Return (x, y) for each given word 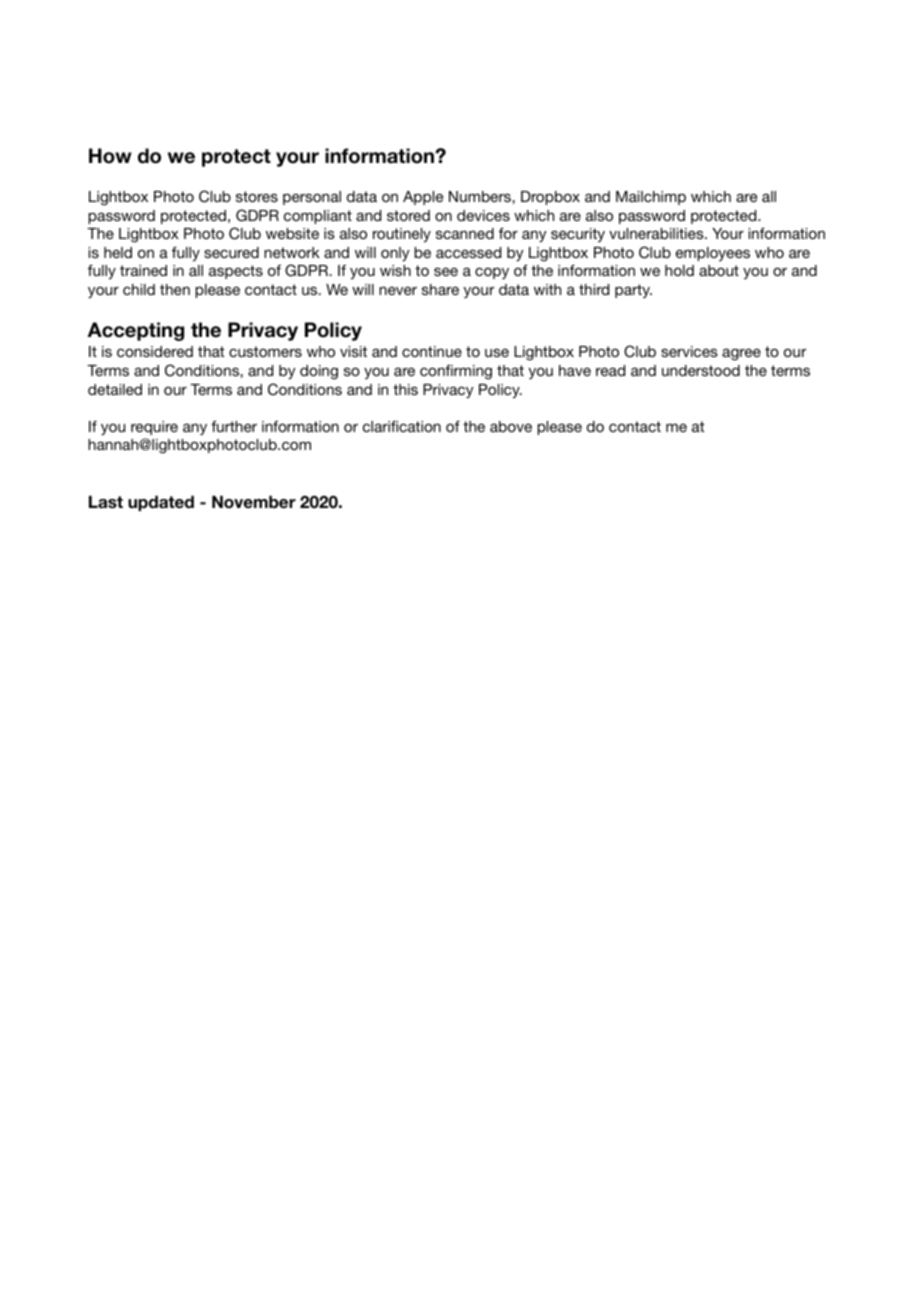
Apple (423, 198)
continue (432, 351)
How (110, 156)
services (689, 351)
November (254, 502)
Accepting (136, 331)
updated (161, 503)
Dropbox (550, 198)
